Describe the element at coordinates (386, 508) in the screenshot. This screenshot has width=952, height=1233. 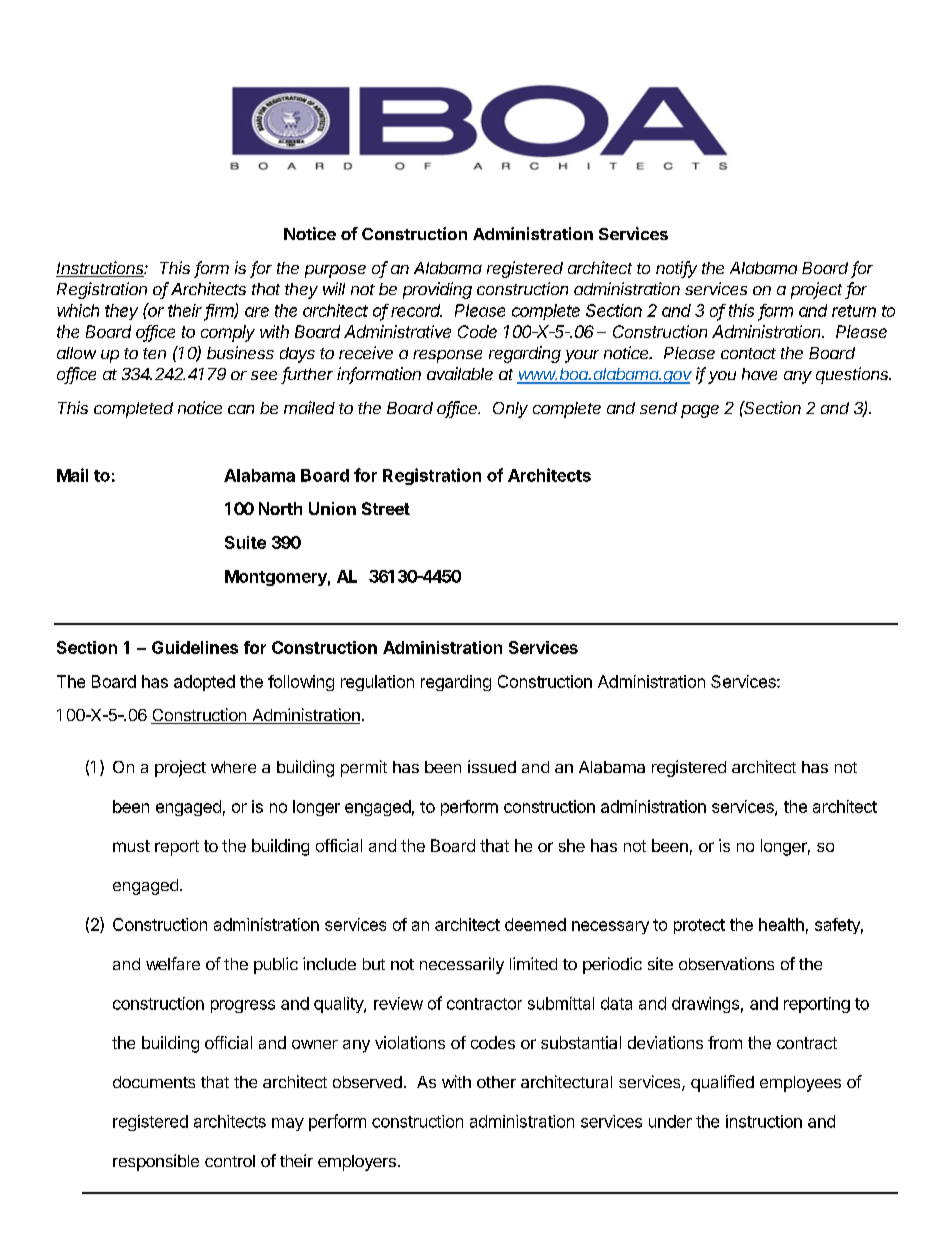
I see `Street` at that location.
